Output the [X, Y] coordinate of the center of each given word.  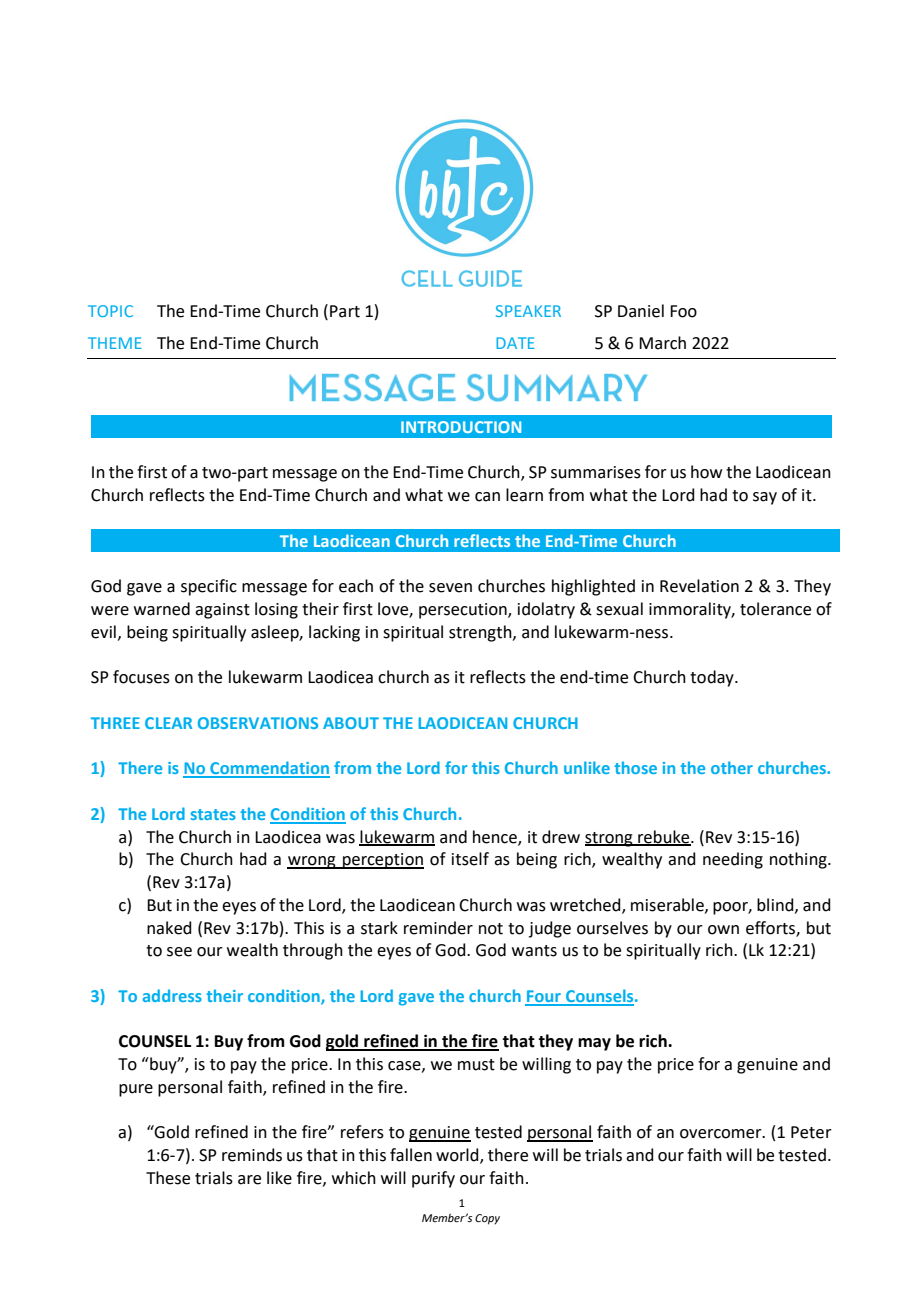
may [594, 1044]
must [476, 1065]
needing [733, 860]
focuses [141, 677]
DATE [515, 343]
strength [481, 633]
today [713, 678]
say [765, 498]
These [168, 1178]
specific [209, 587]
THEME [115, 343]
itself [470, 859]
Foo [683, 311]
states [213, 814]
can [487, 497]
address [172, 995]
